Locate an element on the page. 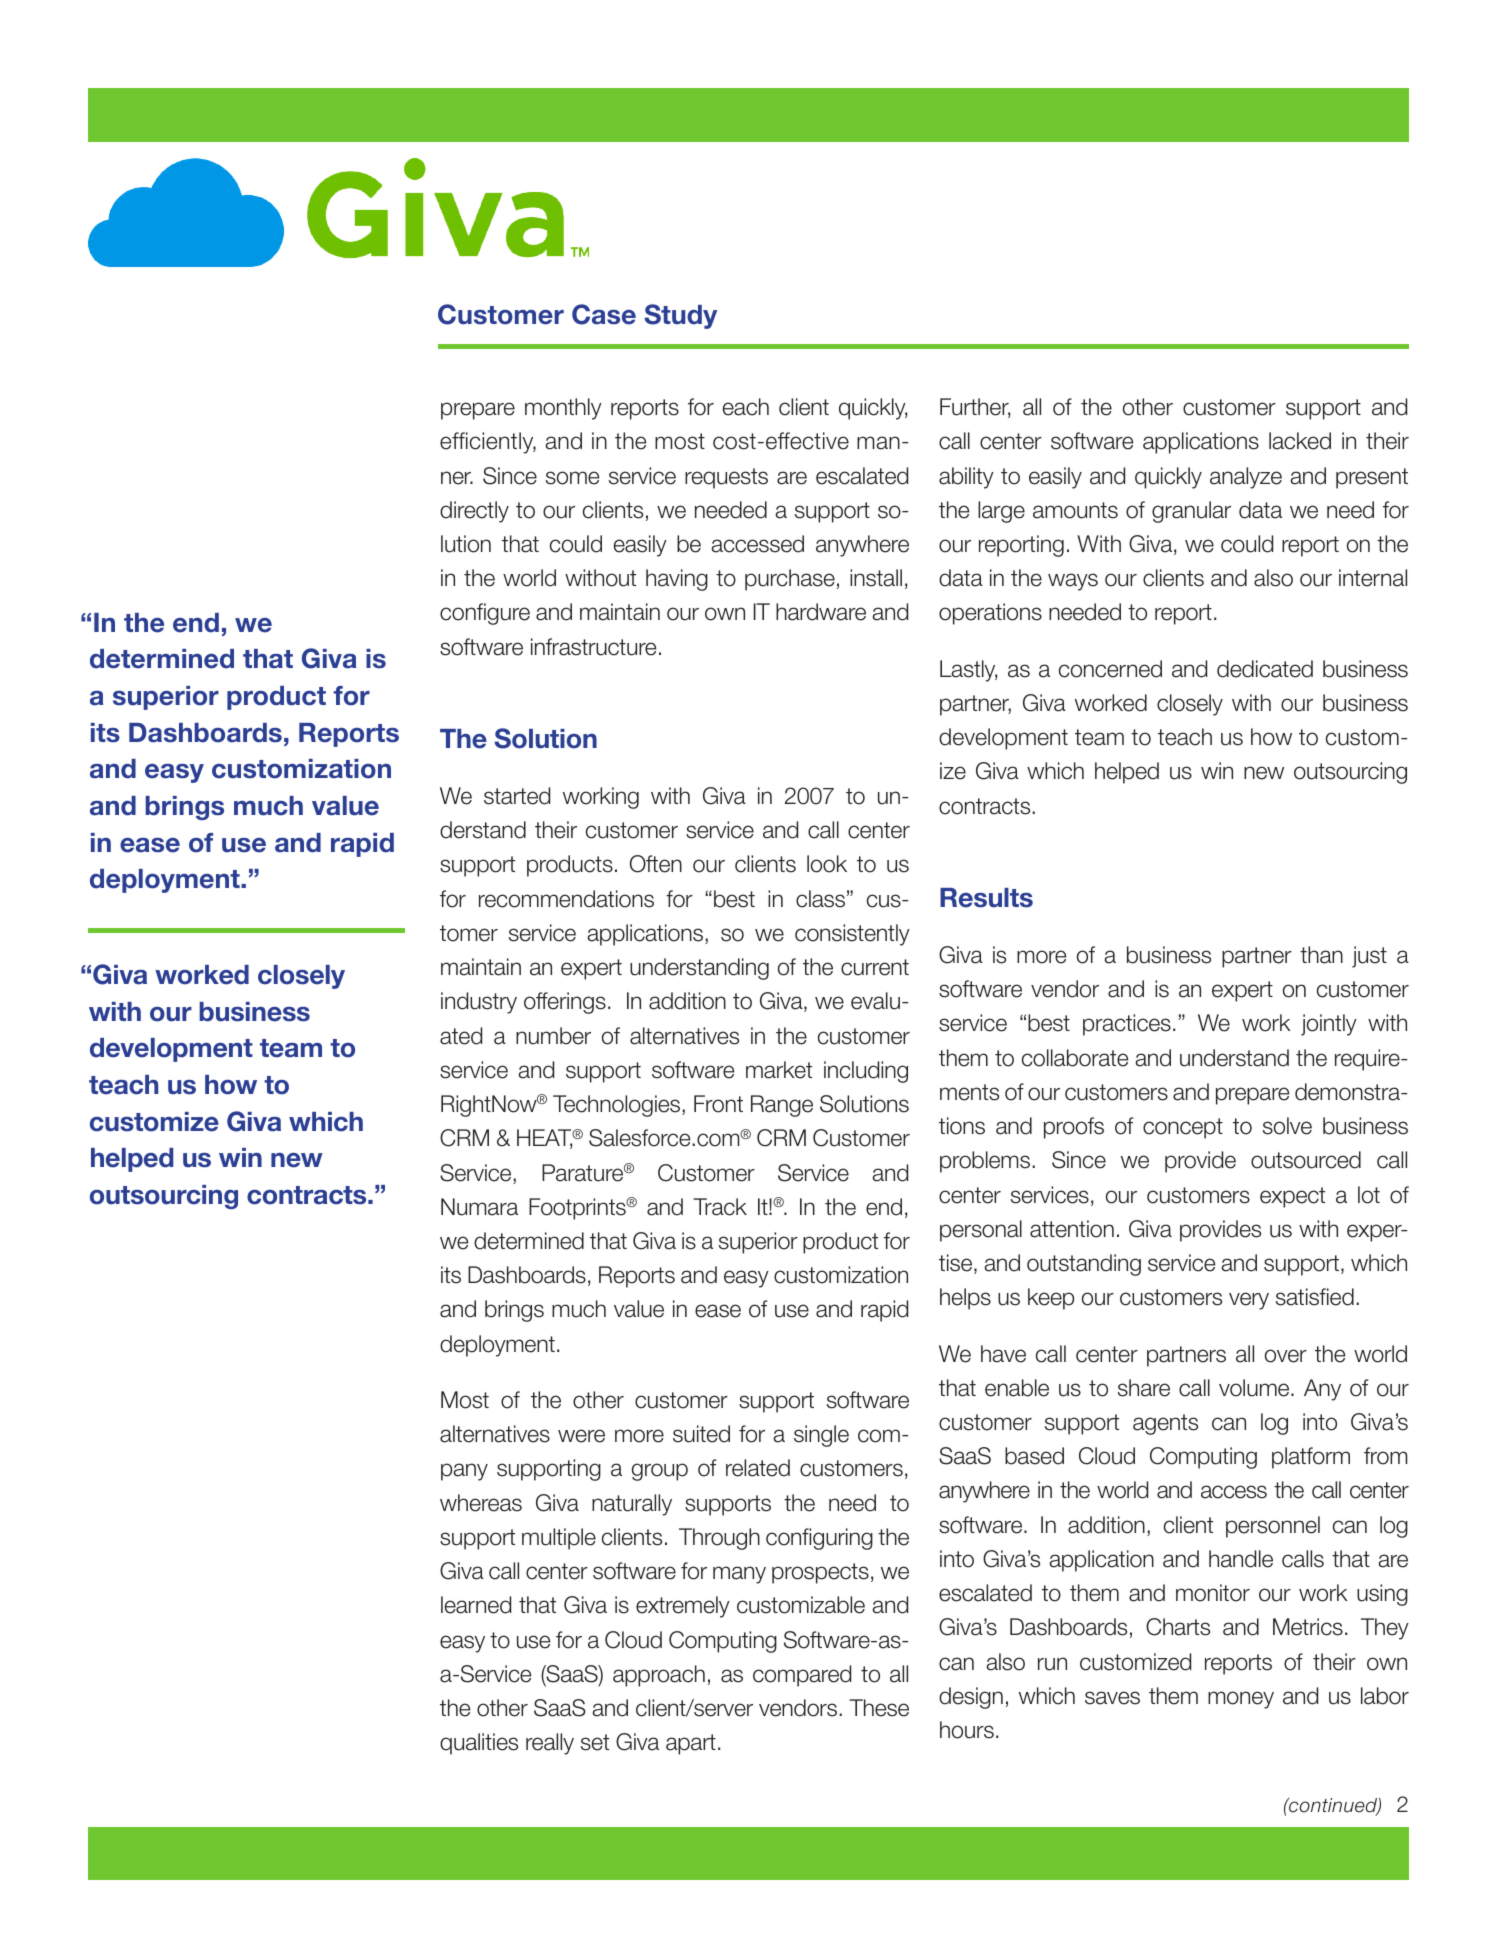 The height and width of the page is (1937, 1497). design is located at coordinates (971, 1698).
